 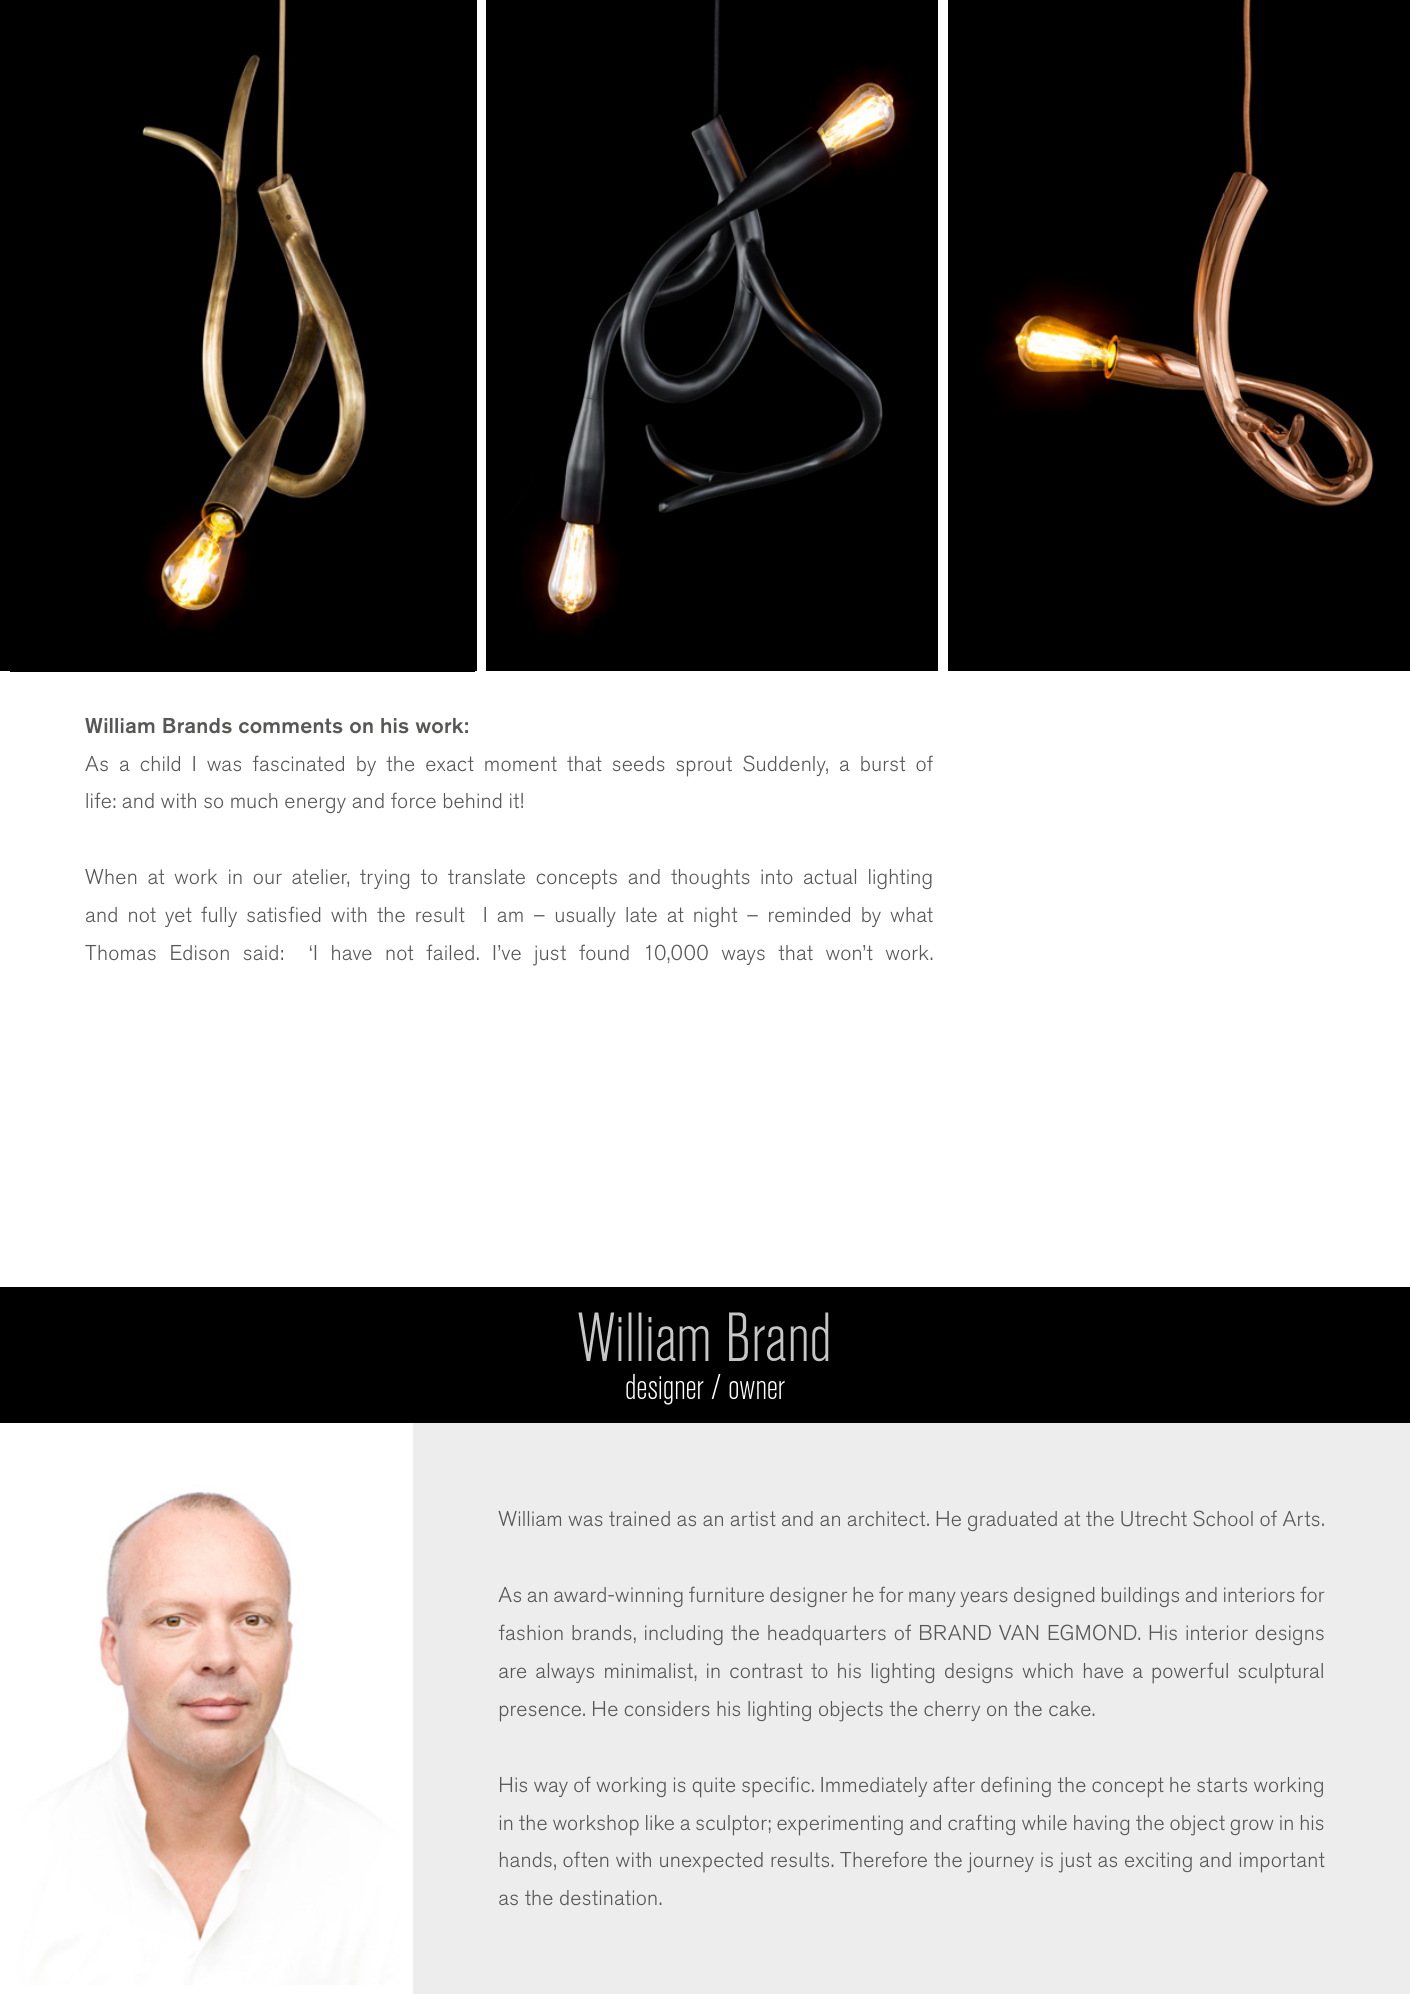 I want to click on Utrecht, so click(x=1154, y=1519).
